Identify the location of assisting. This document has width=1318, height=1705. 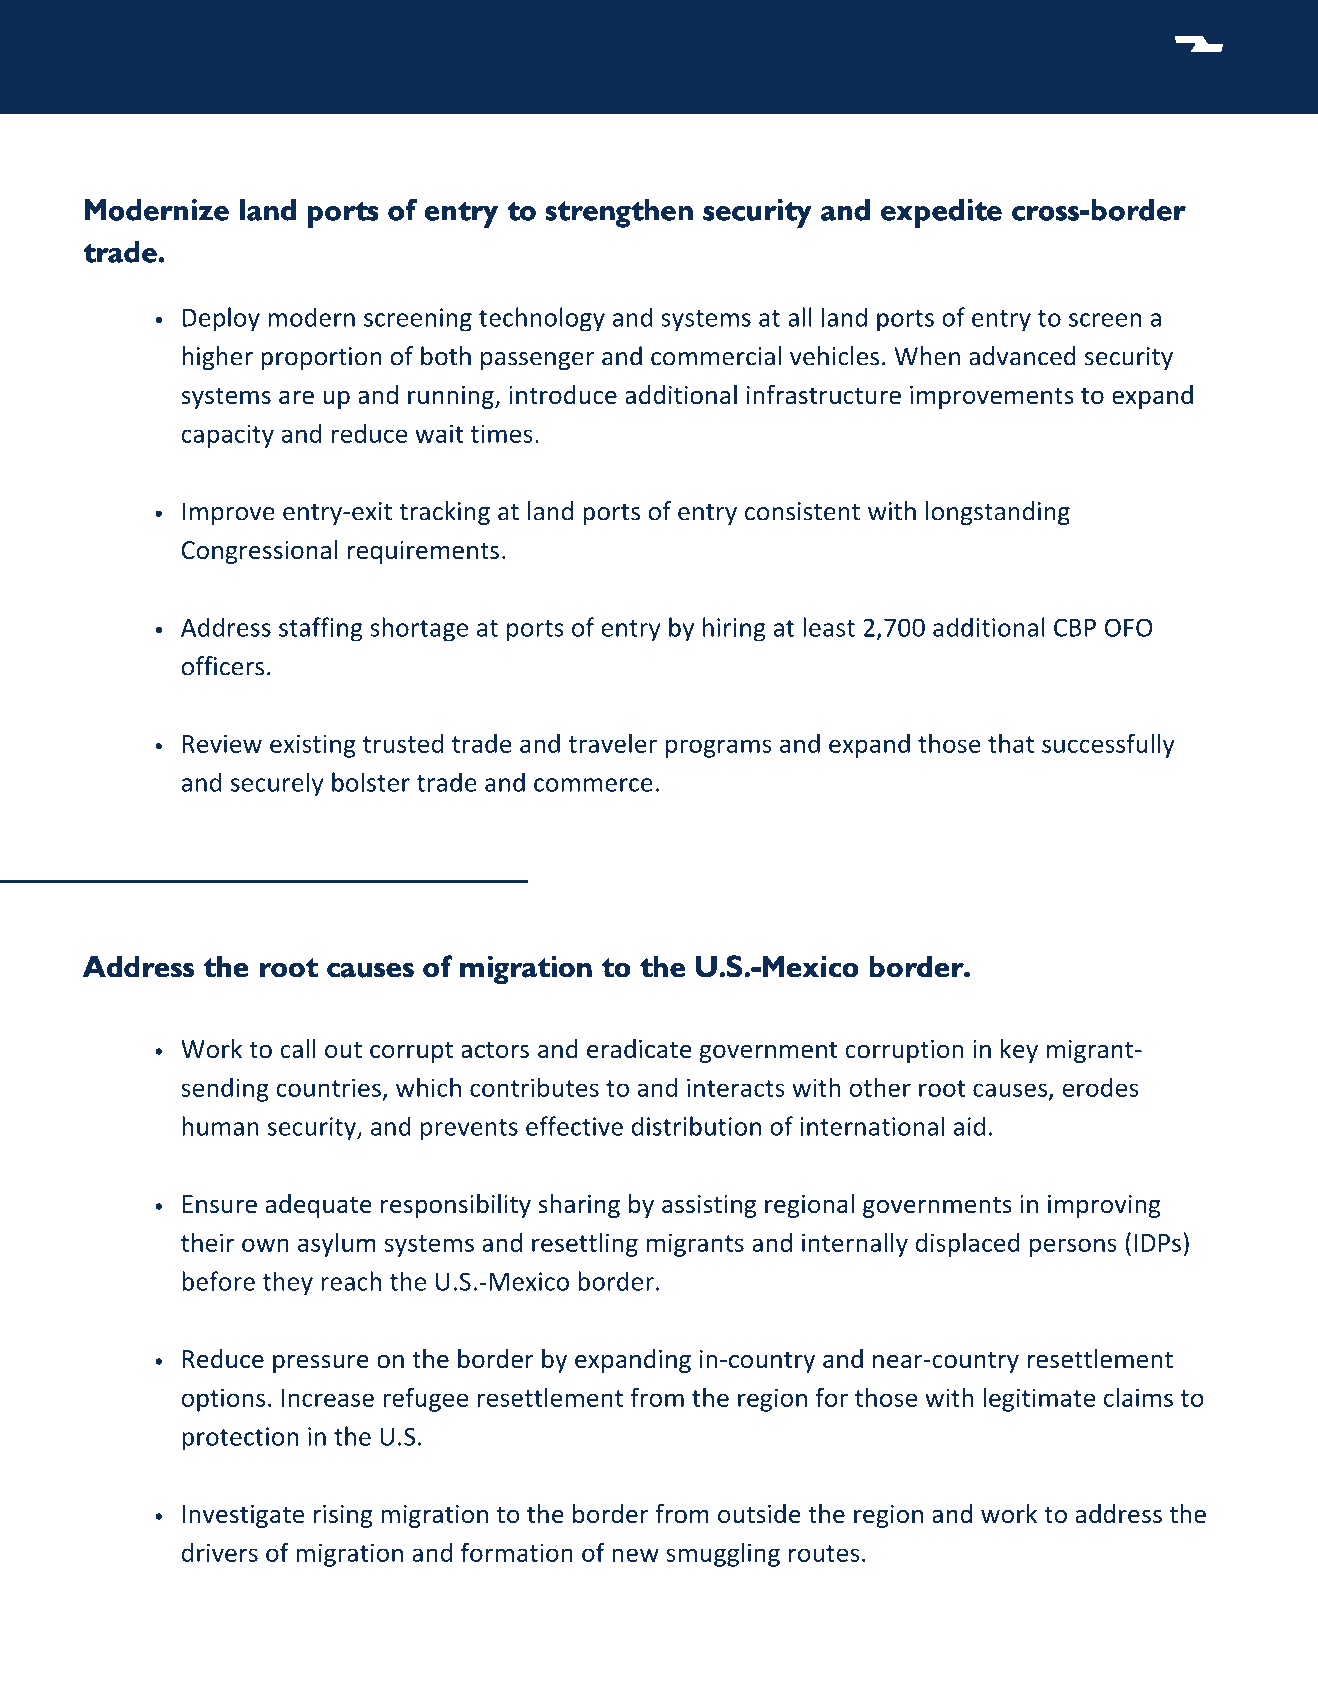
(709, 1206).
